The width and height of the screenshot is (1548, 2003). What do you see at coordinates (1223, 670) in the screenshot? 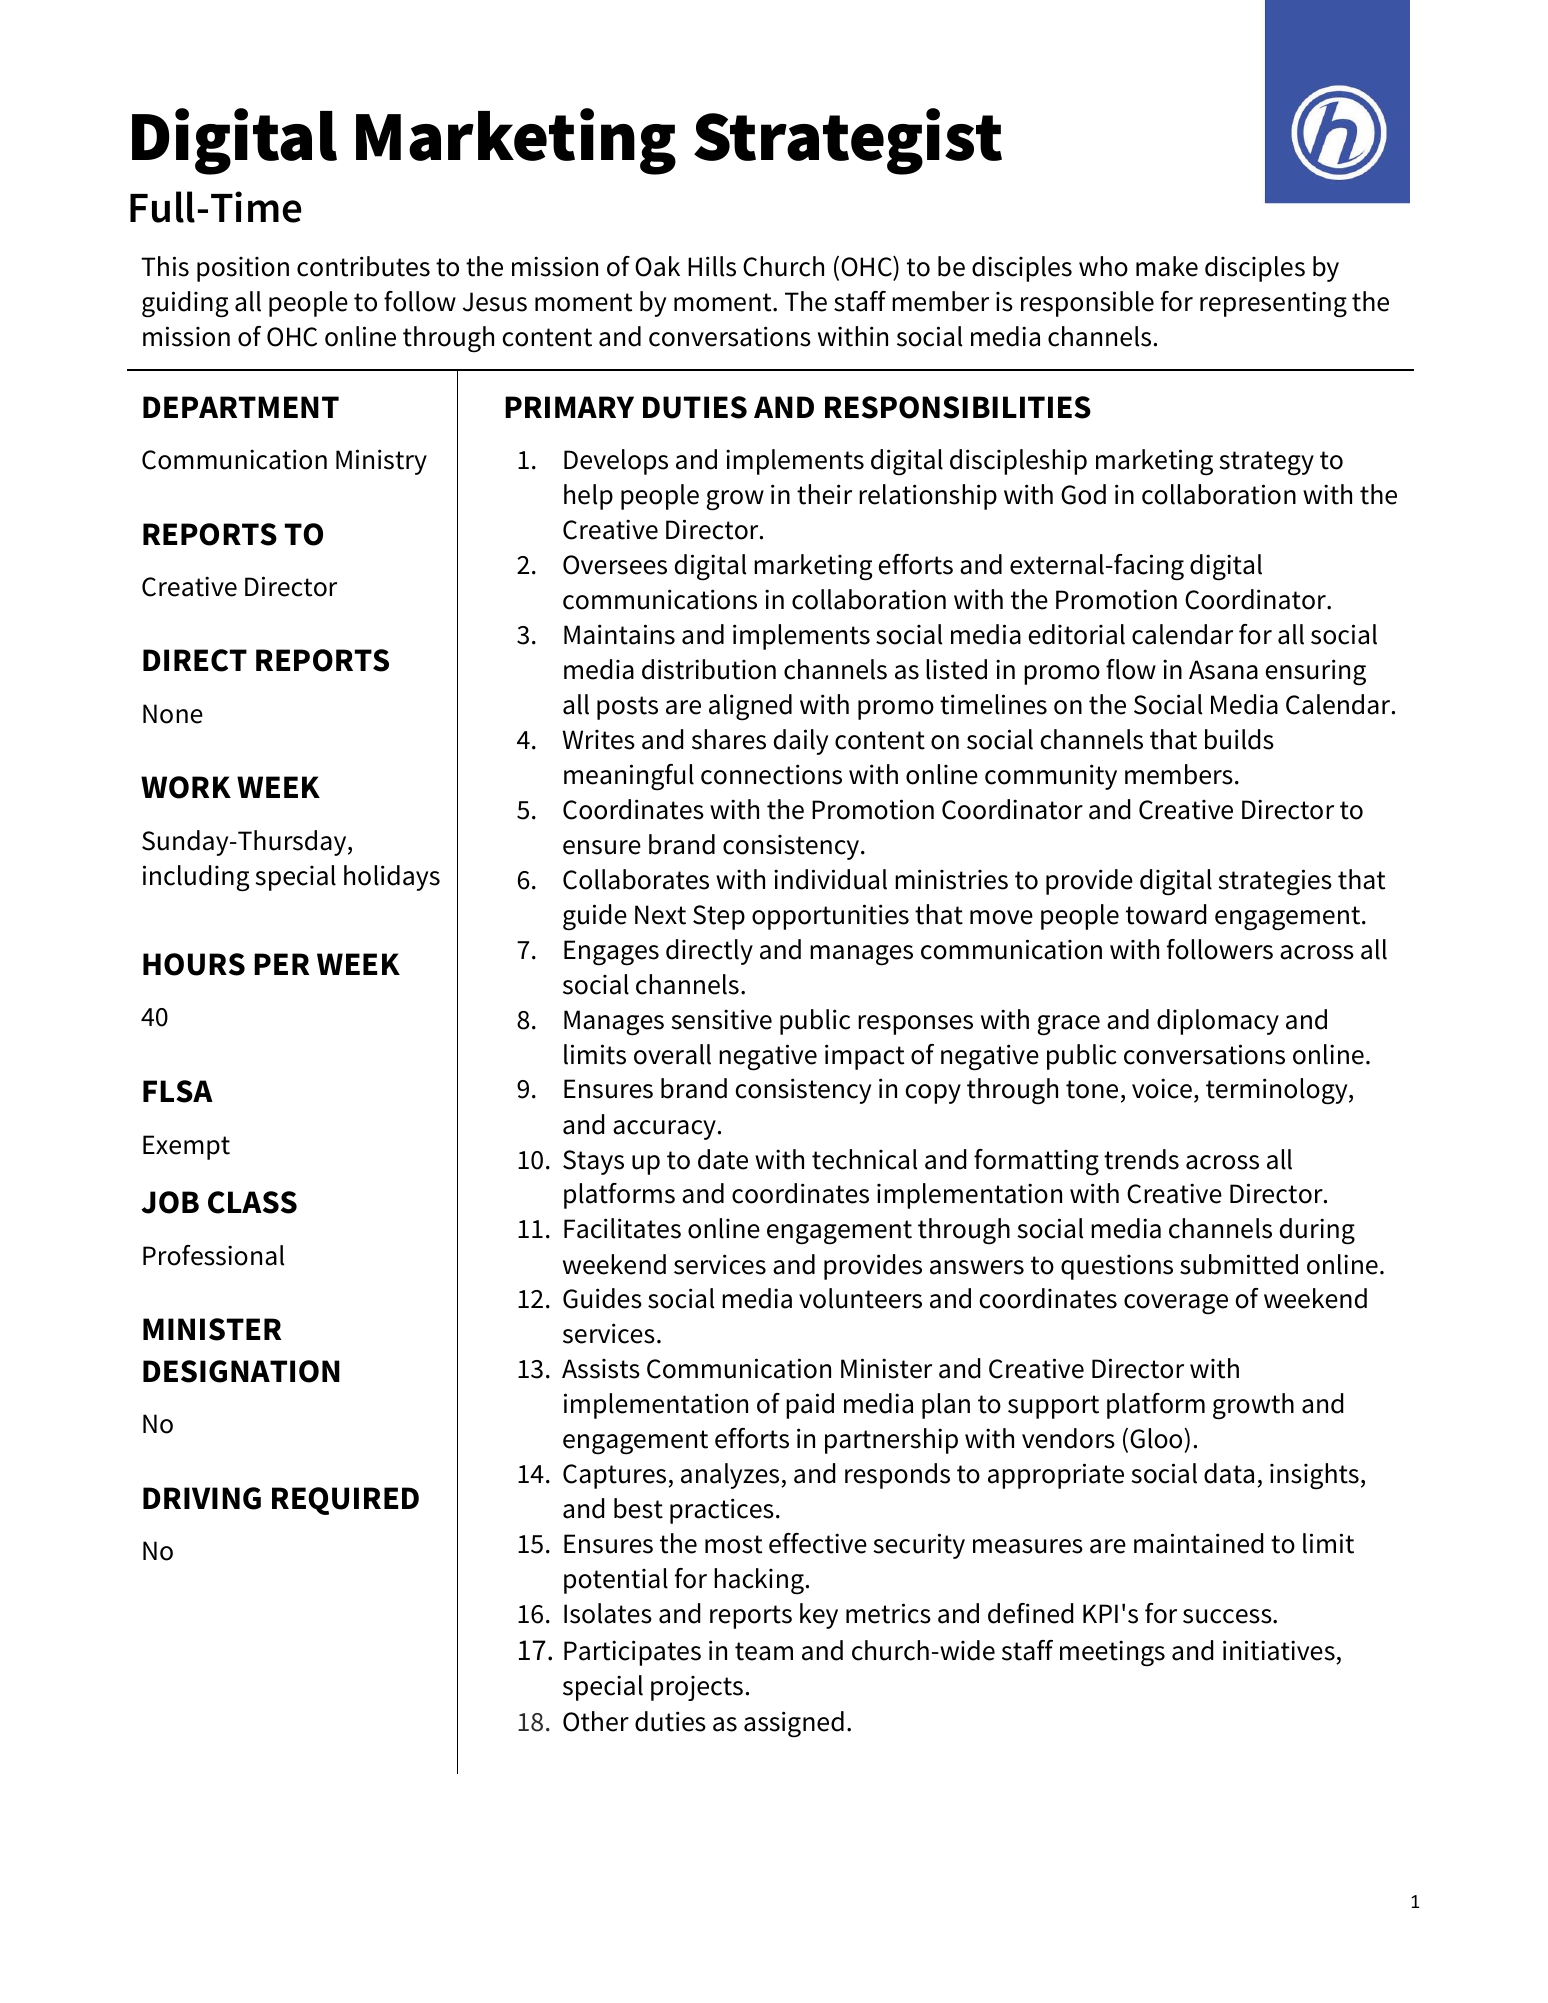
I see `Asana` at bounding box center [1223, 670].
